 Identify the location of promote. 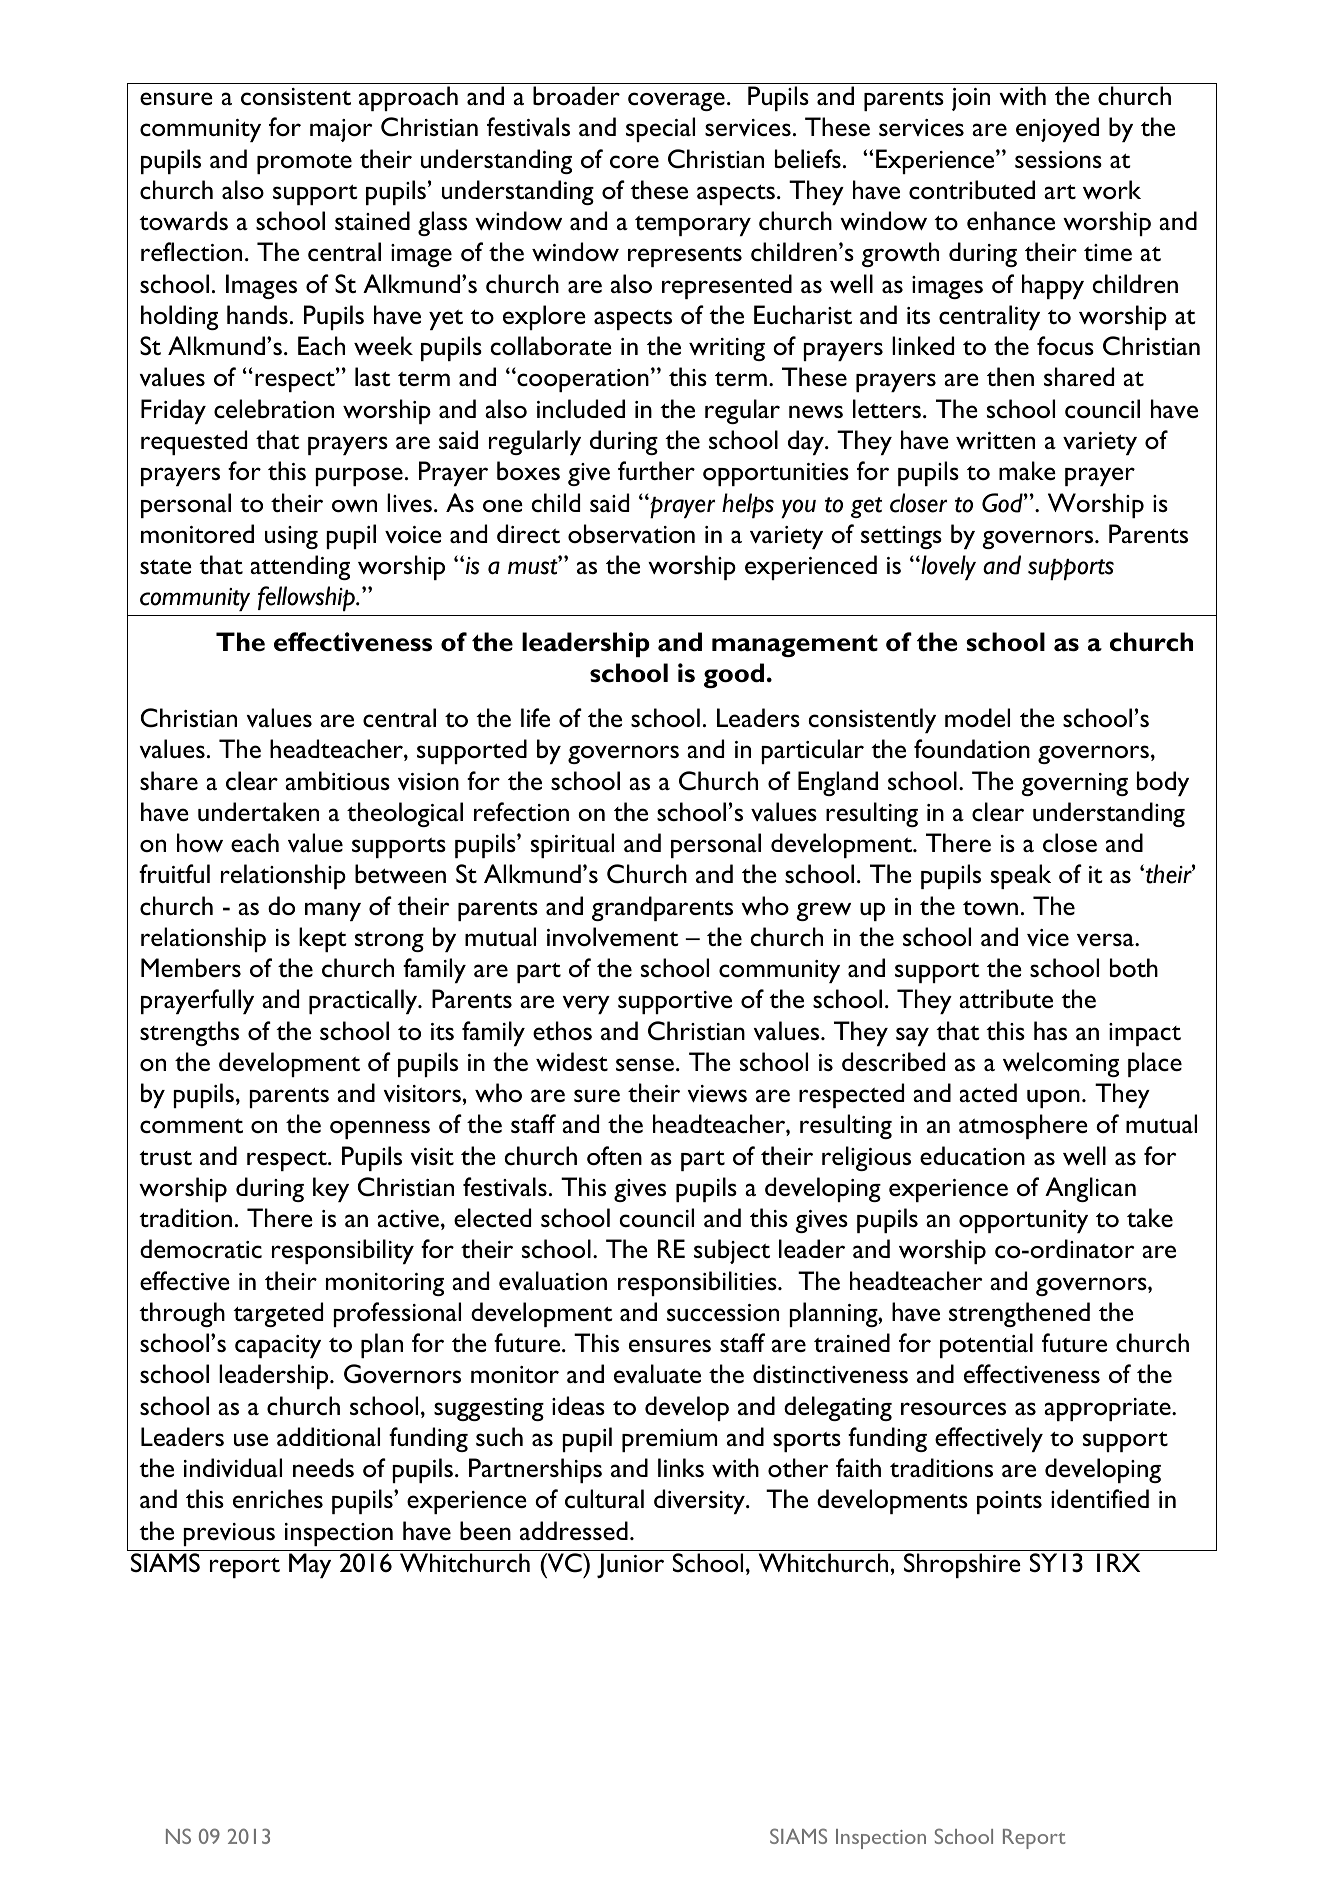
(304, 164).
